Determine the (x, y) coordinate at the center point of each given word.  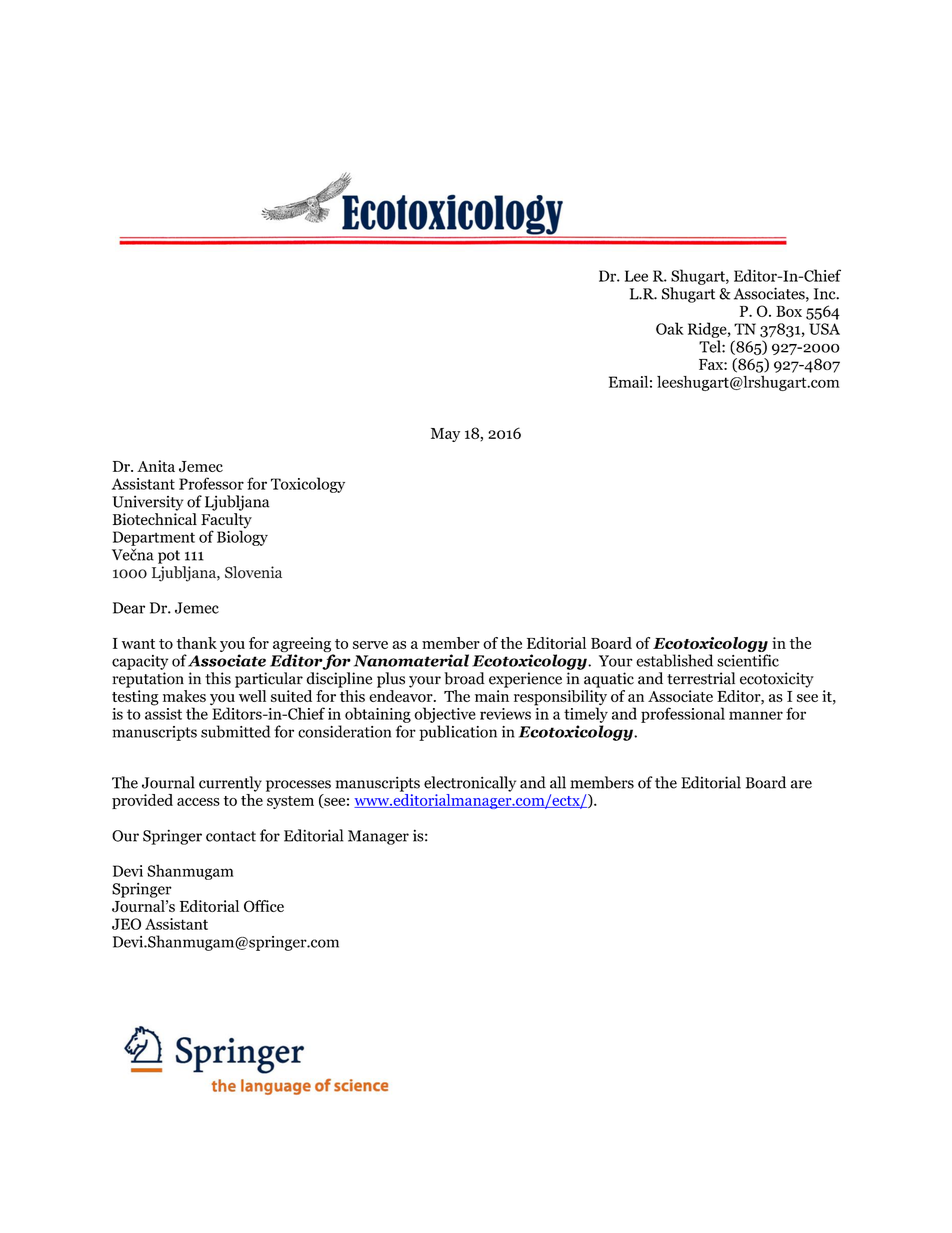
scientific (748, 660)
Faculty (226, 522)
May (445, 435)
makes (184, 696)
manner (756, 715)
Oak (670, 328)
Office (264, 906)
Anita (156, 466)
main (492, 696)
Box (789, 311)
